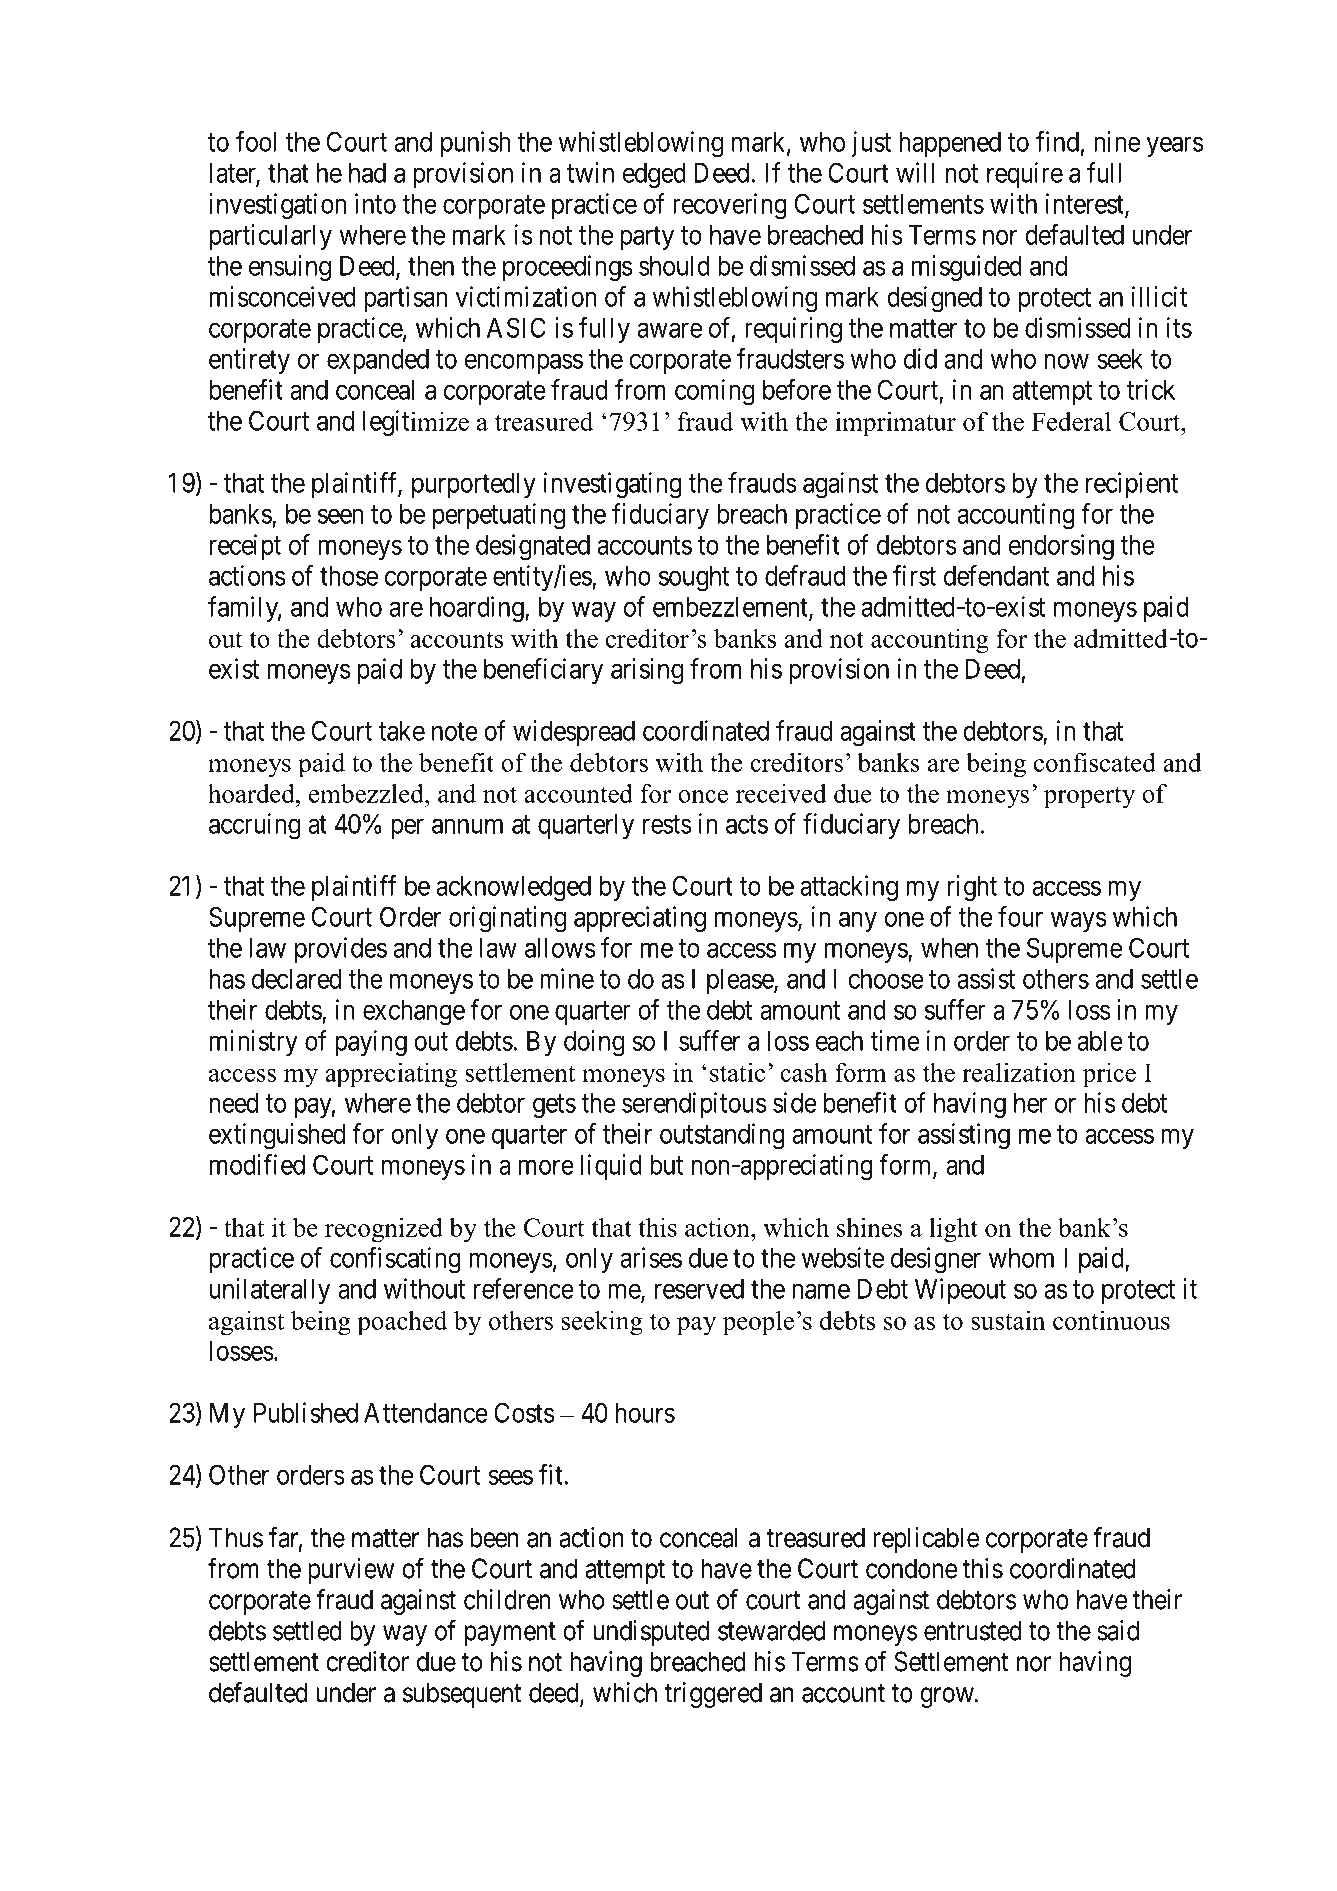 This image has height=1891, width=1337. Describe the element at coordinates (741, 981) in the image. I see `please` at that location.
